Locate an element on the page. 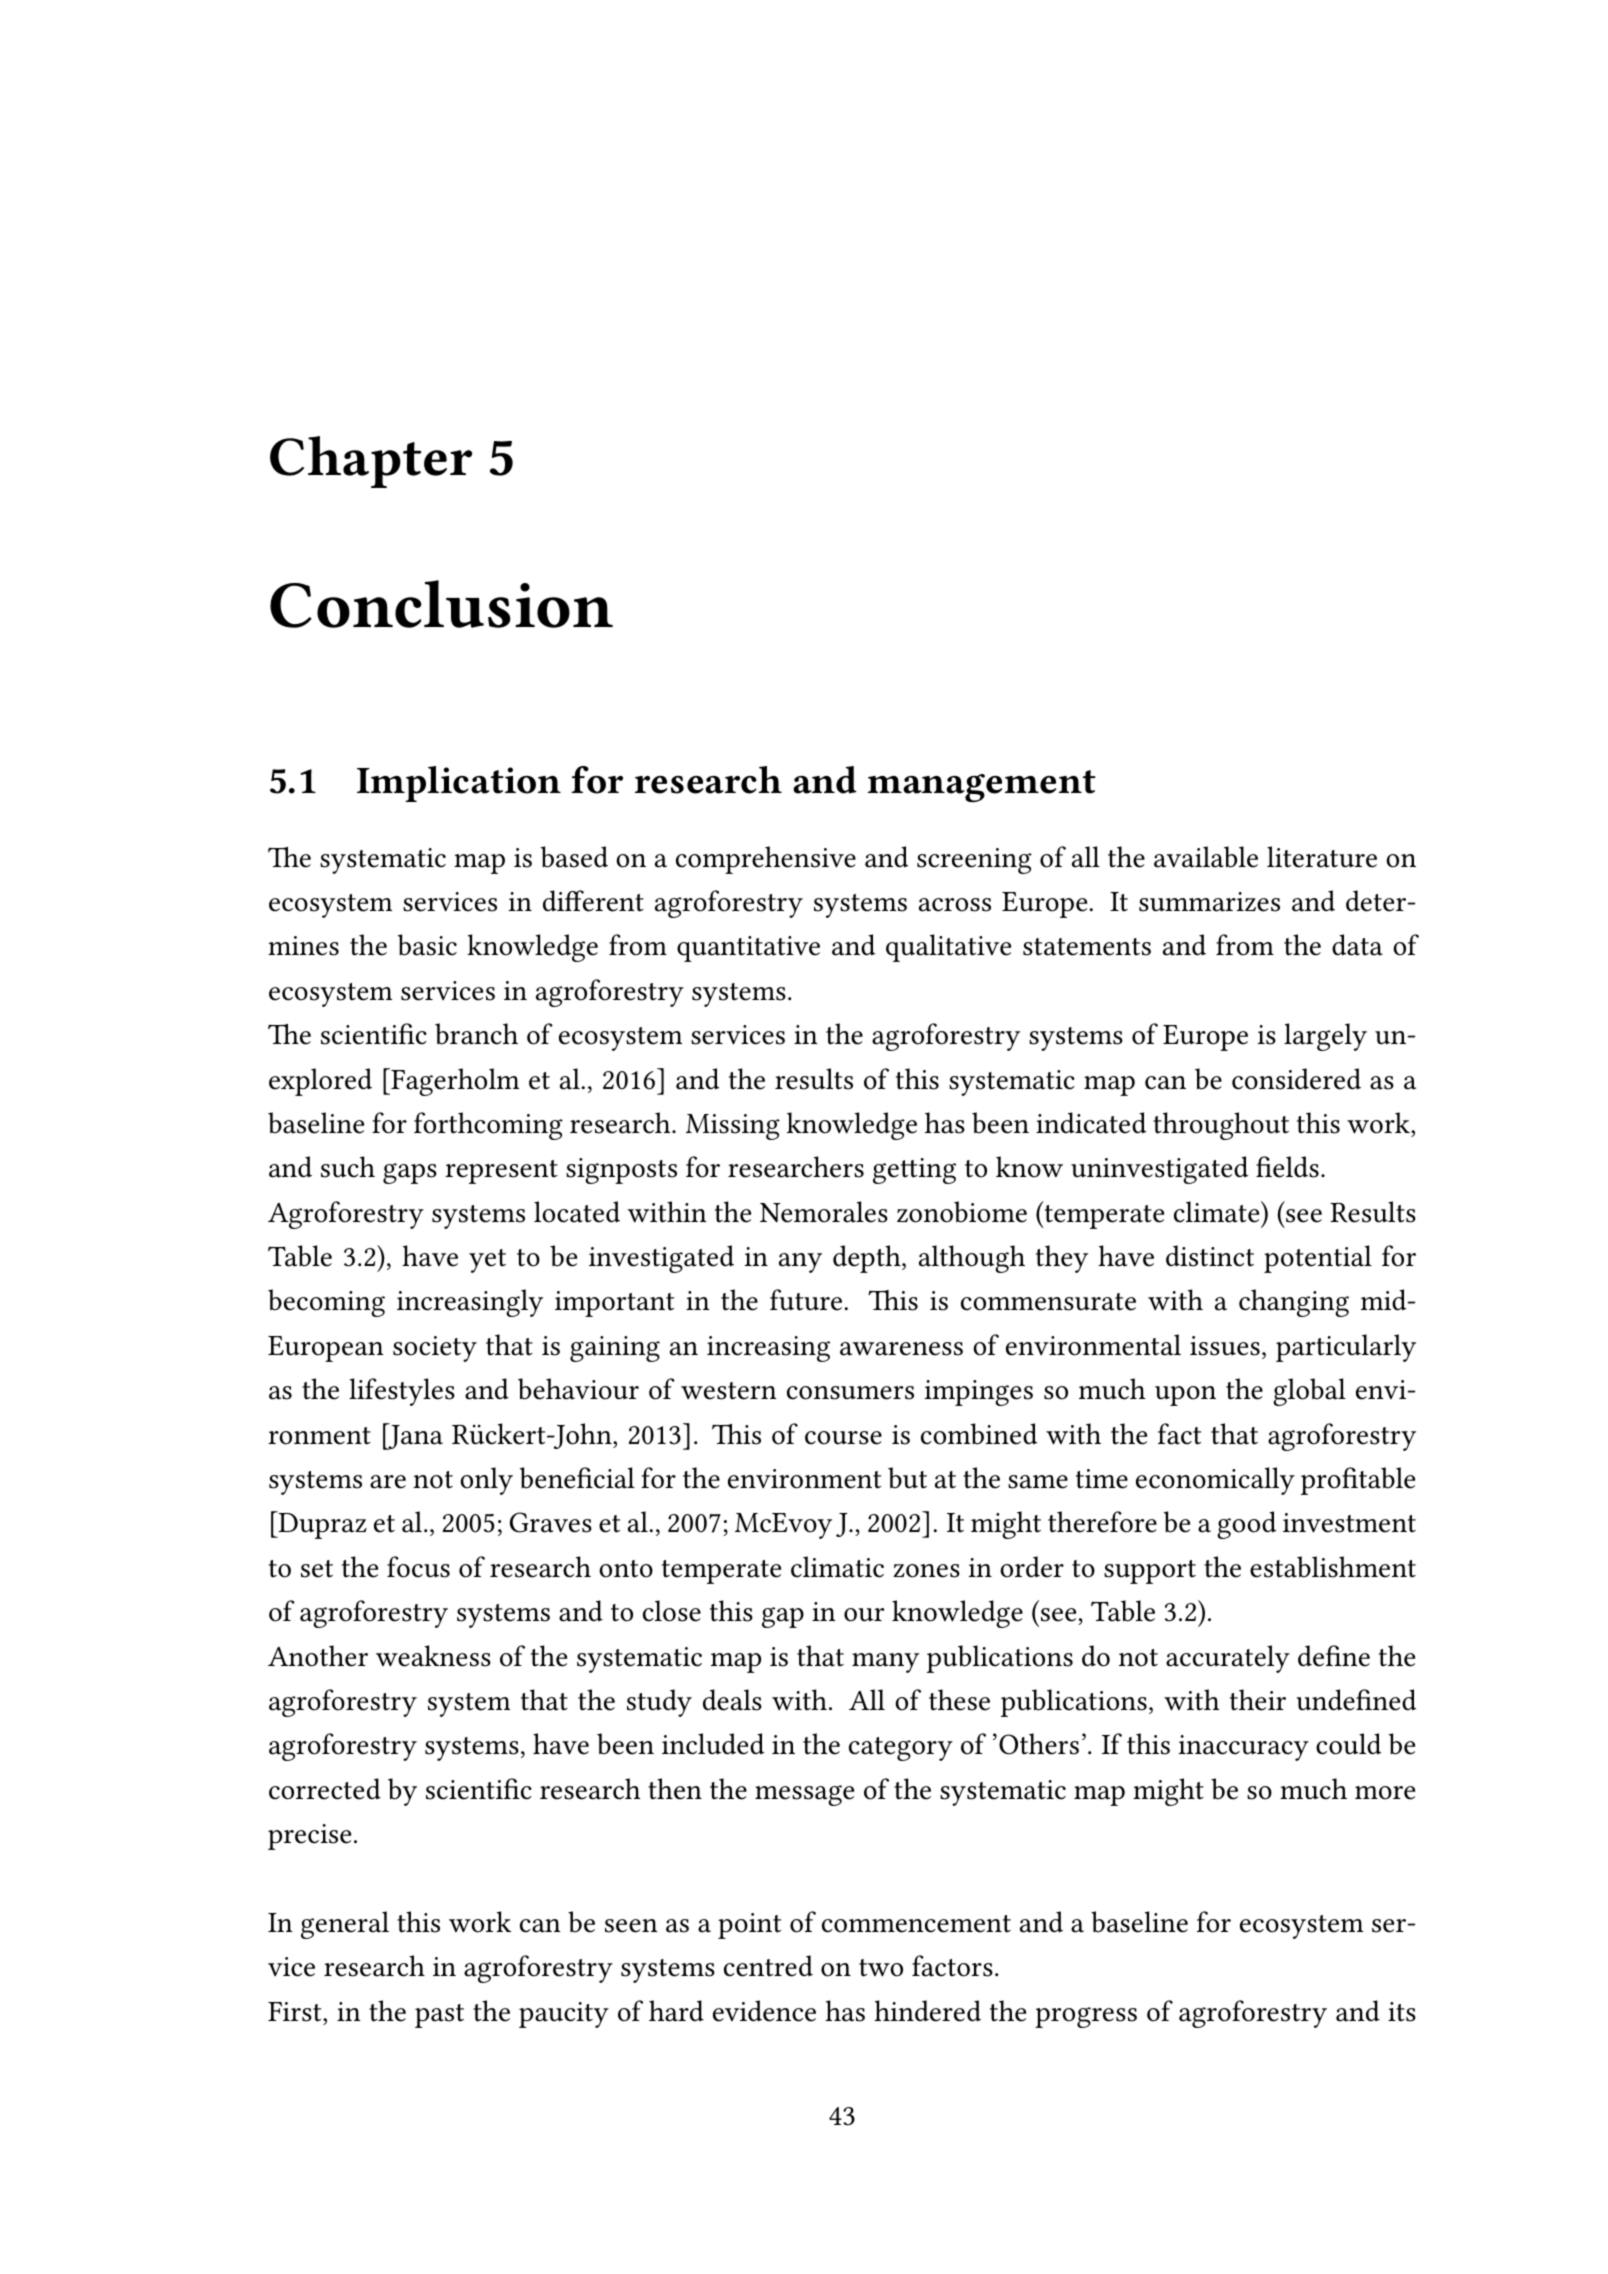 Image resolution: width=1608 pixels, height=2274 pixels. its is located at coordinates (1402, 2012).
